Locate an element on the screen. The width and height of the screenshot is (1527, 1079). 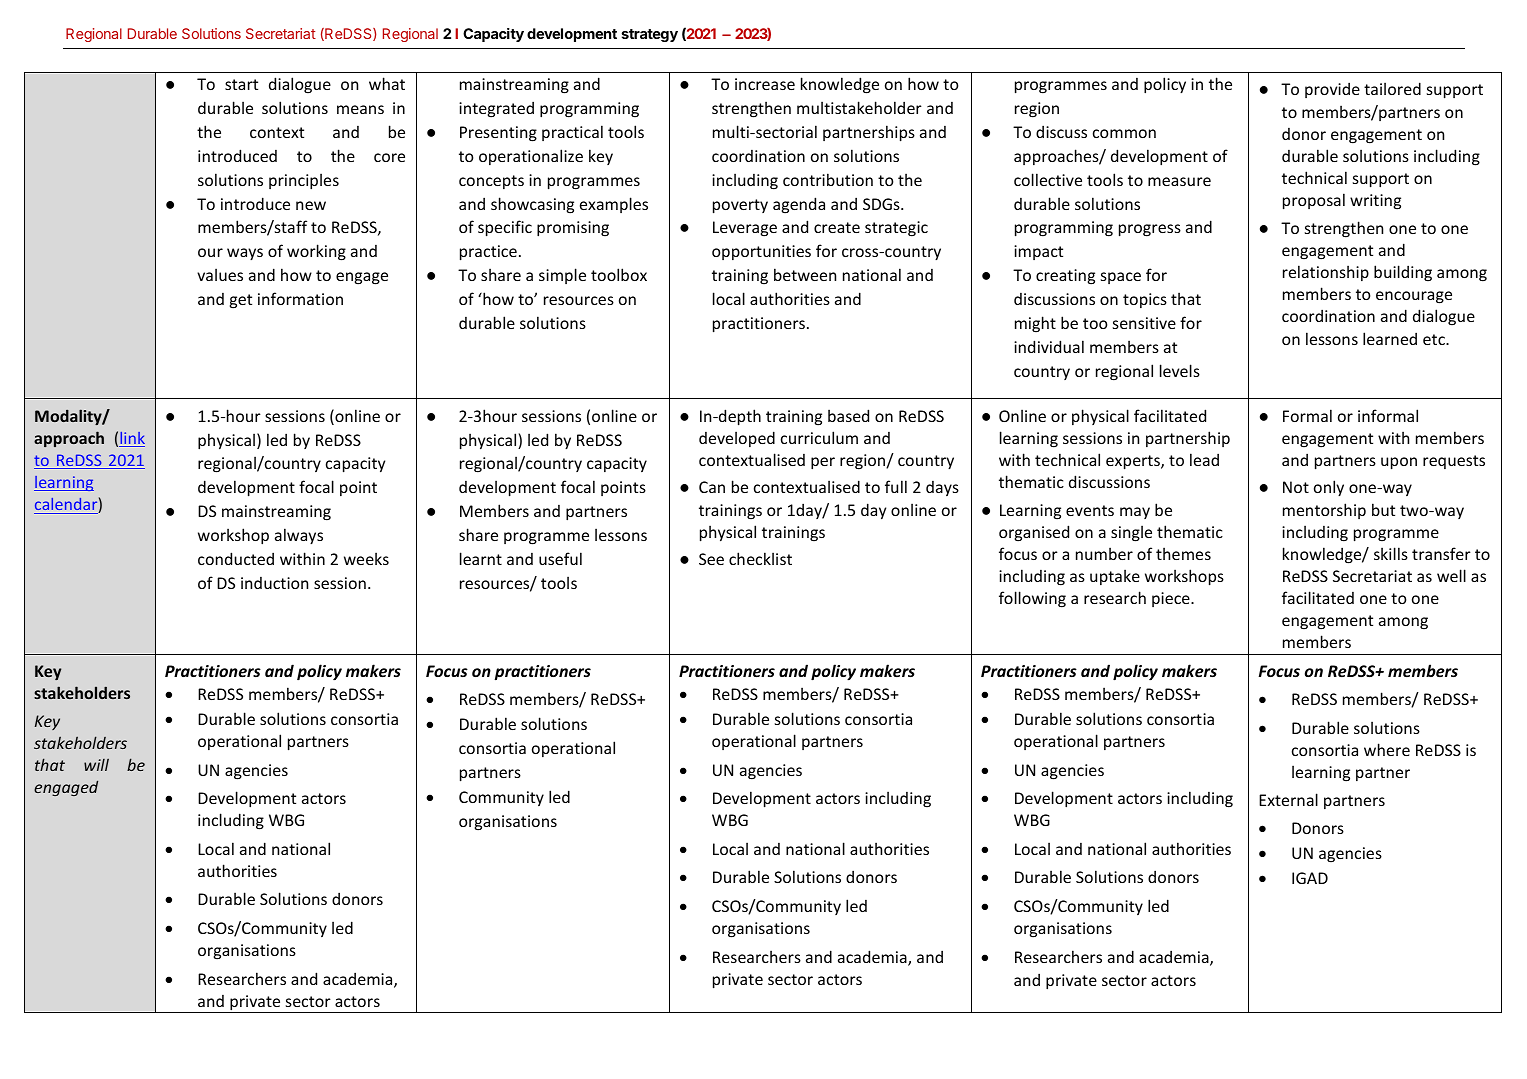
increase is located at coordinates (765, 84).
